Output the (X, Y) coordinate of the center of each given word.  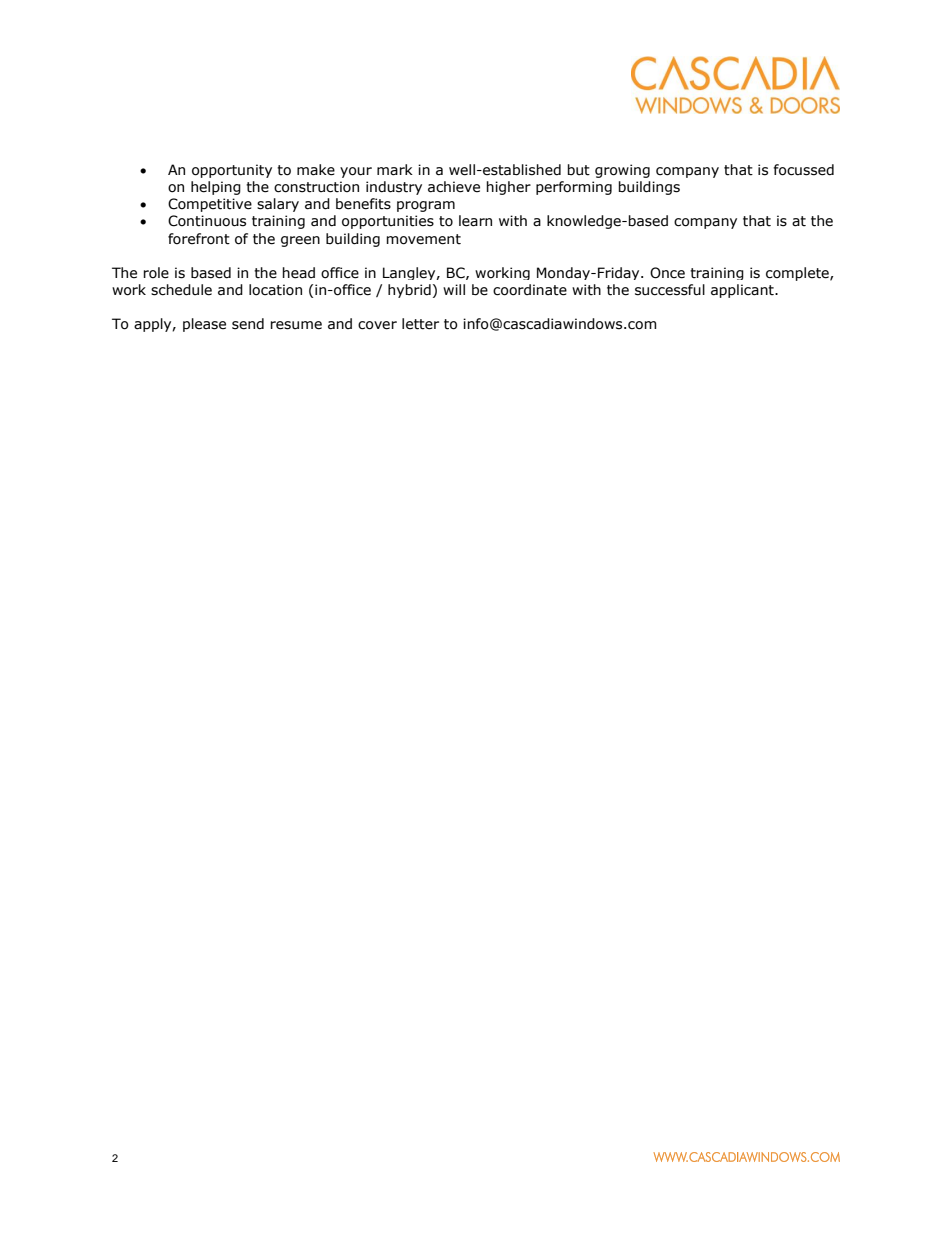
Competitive (210, 205)
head (298, 273)
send (248, 324)
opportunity (232, 171)
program (426, 206)
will (454, 289)
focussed (803, 170)
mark (395, 170)
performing (574, 188)
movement (423, 239)
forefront (199, 239)
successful (670, 290)
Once (667, 273)
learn (475, 221)
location (275, 290)
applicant (743, 291)
